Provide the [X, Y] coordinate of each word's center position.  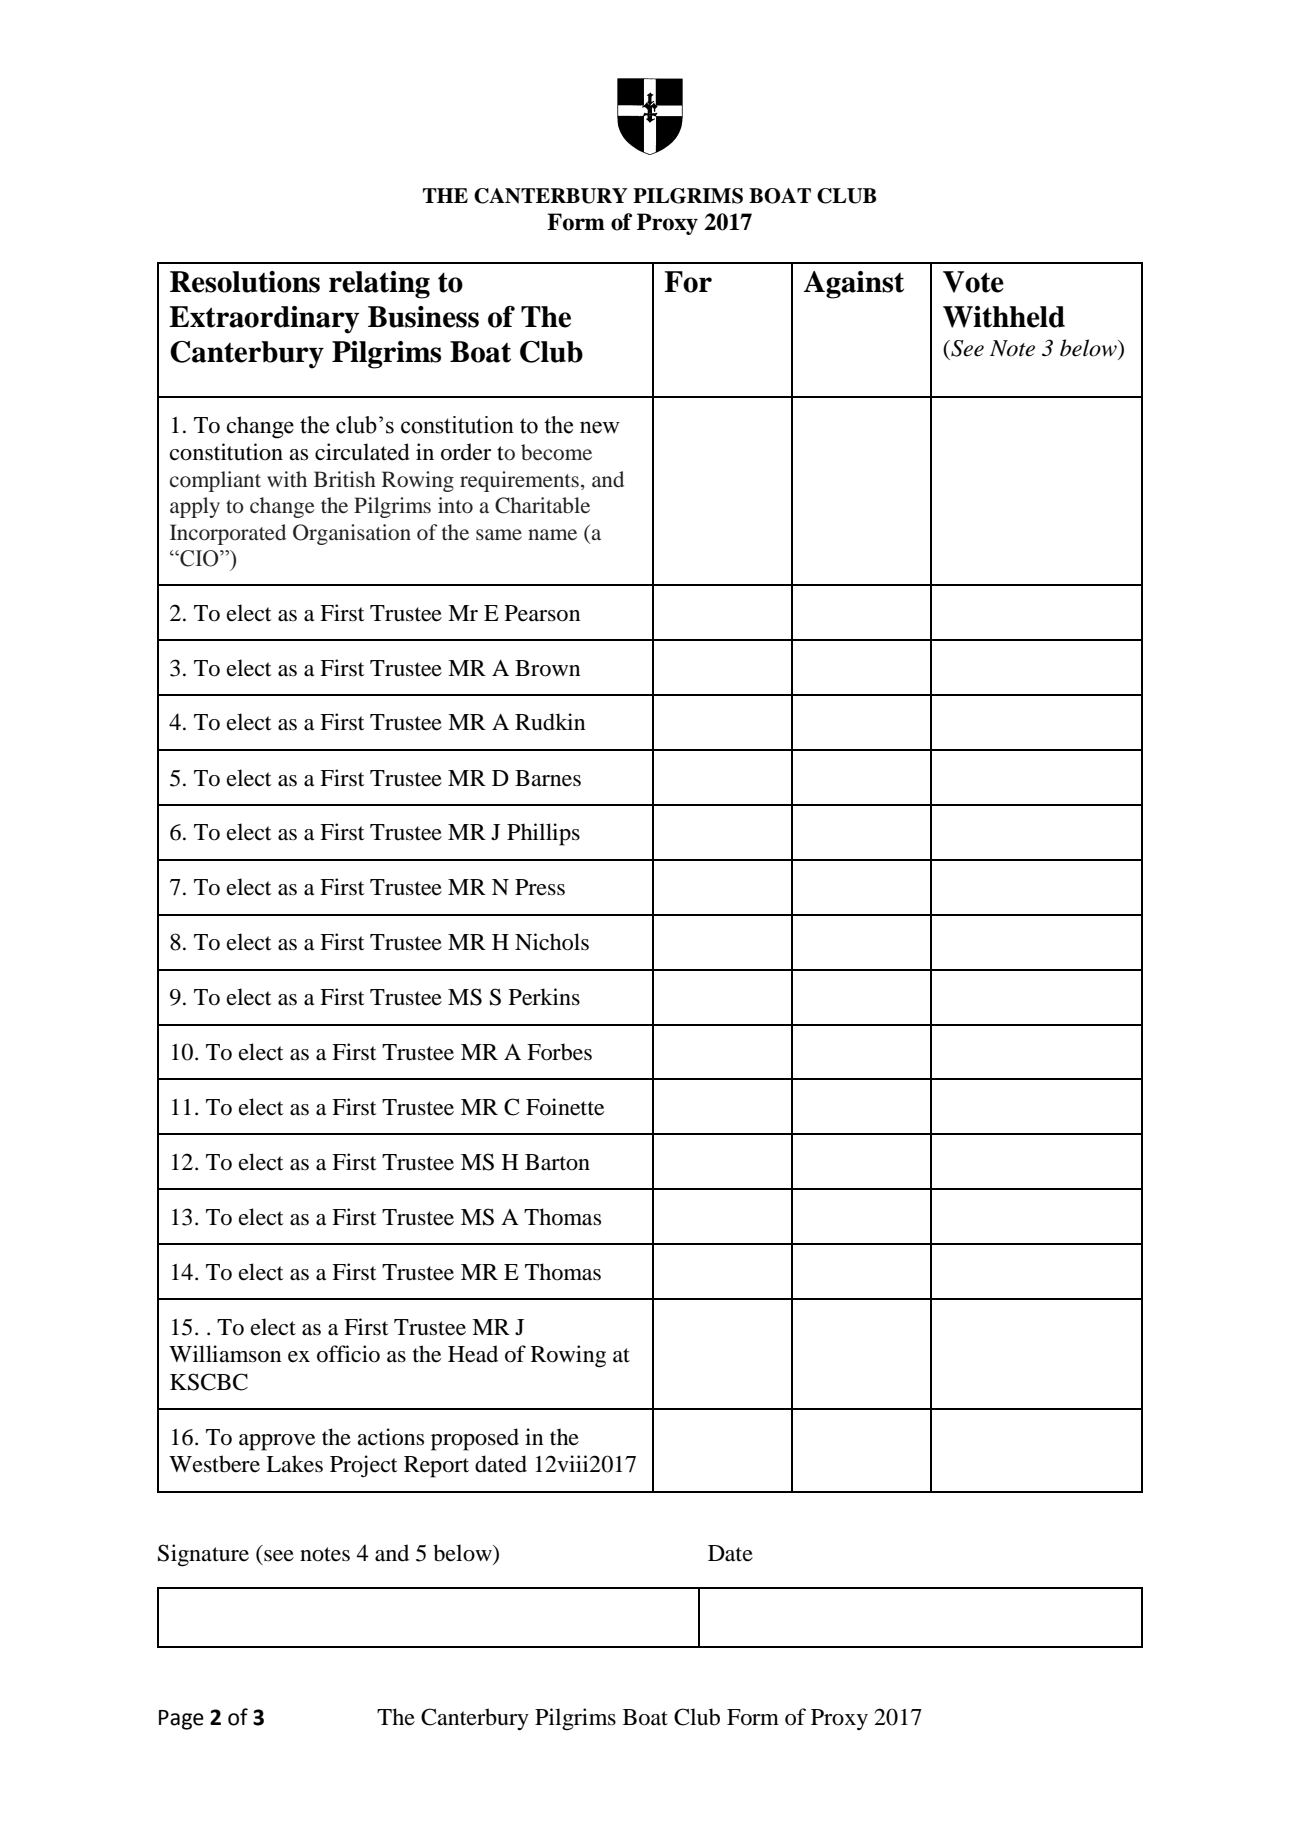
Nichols [552, 942]
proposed [475, 1439]
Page [181, 1720]
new [600, 427]
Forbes [559, 1052]
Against [854, 285]
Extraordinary [264, 320]
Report [436, 1467]
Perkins [544, 997]
